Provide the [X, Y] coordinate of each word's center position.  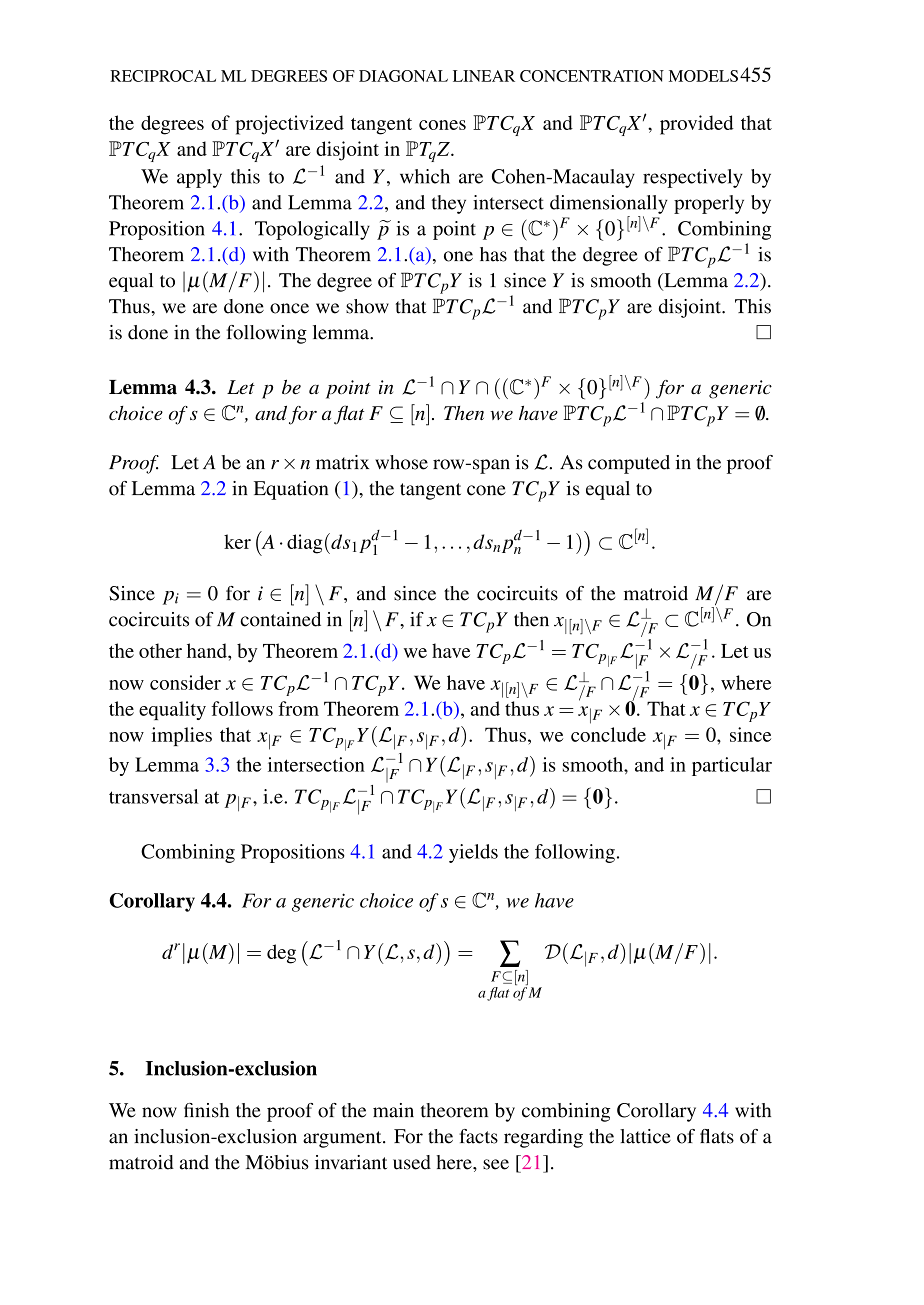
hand [208, 650]
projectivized [289, 125]
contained [280, 619]
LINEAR [484, 76]
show [367, 306]
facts [478, 1136]
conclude [608, 734]
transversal [153, 796]
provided [697, 125]
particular [732, 766]
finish [206, 1110]
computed [629, 464]
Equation [291, 490]
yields [473, 853]
